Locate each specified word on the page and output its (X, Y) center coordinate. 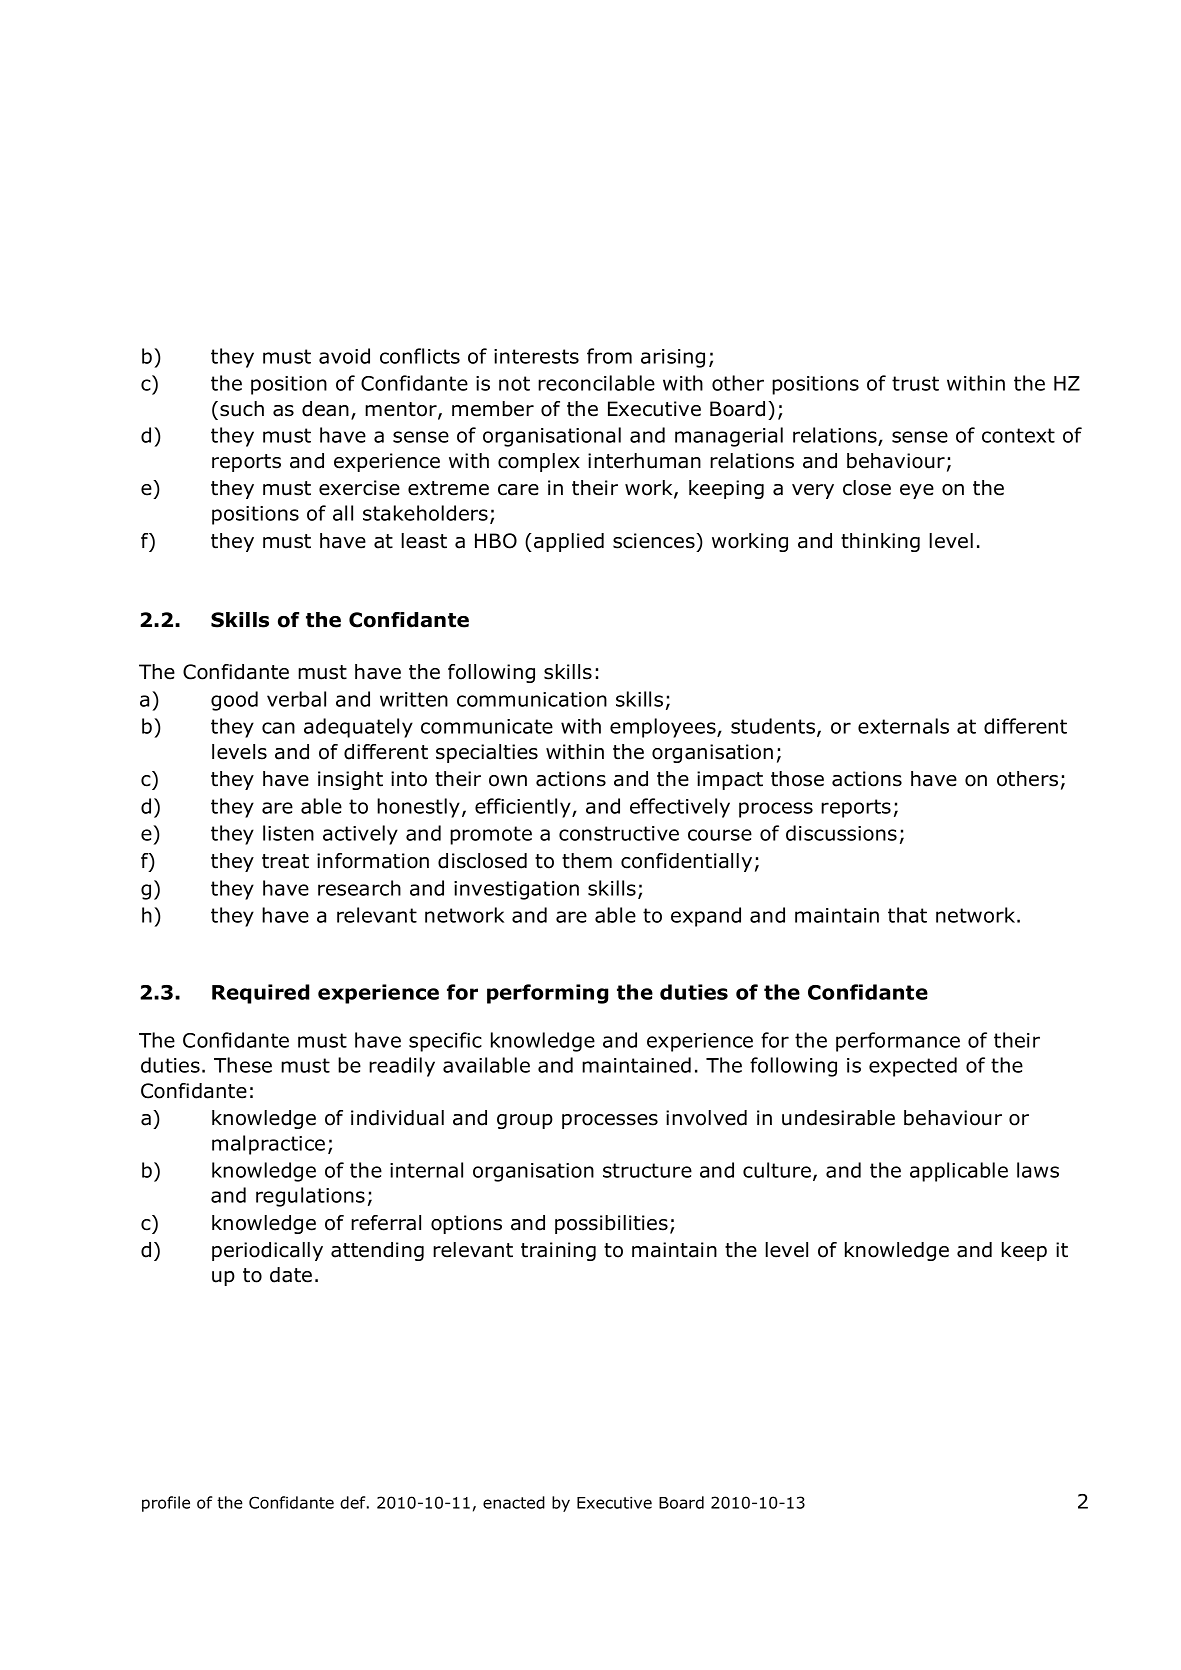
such (242, 409)
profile (166, 1504)
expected (913, 1067)
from (609, 356)
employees (664, 728)
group (525, 1121)
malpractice (268, 1145)
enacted (514, 1502)
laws (1038, 1170)
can (278, 728)
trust (915, 383)
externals (903, 726)
